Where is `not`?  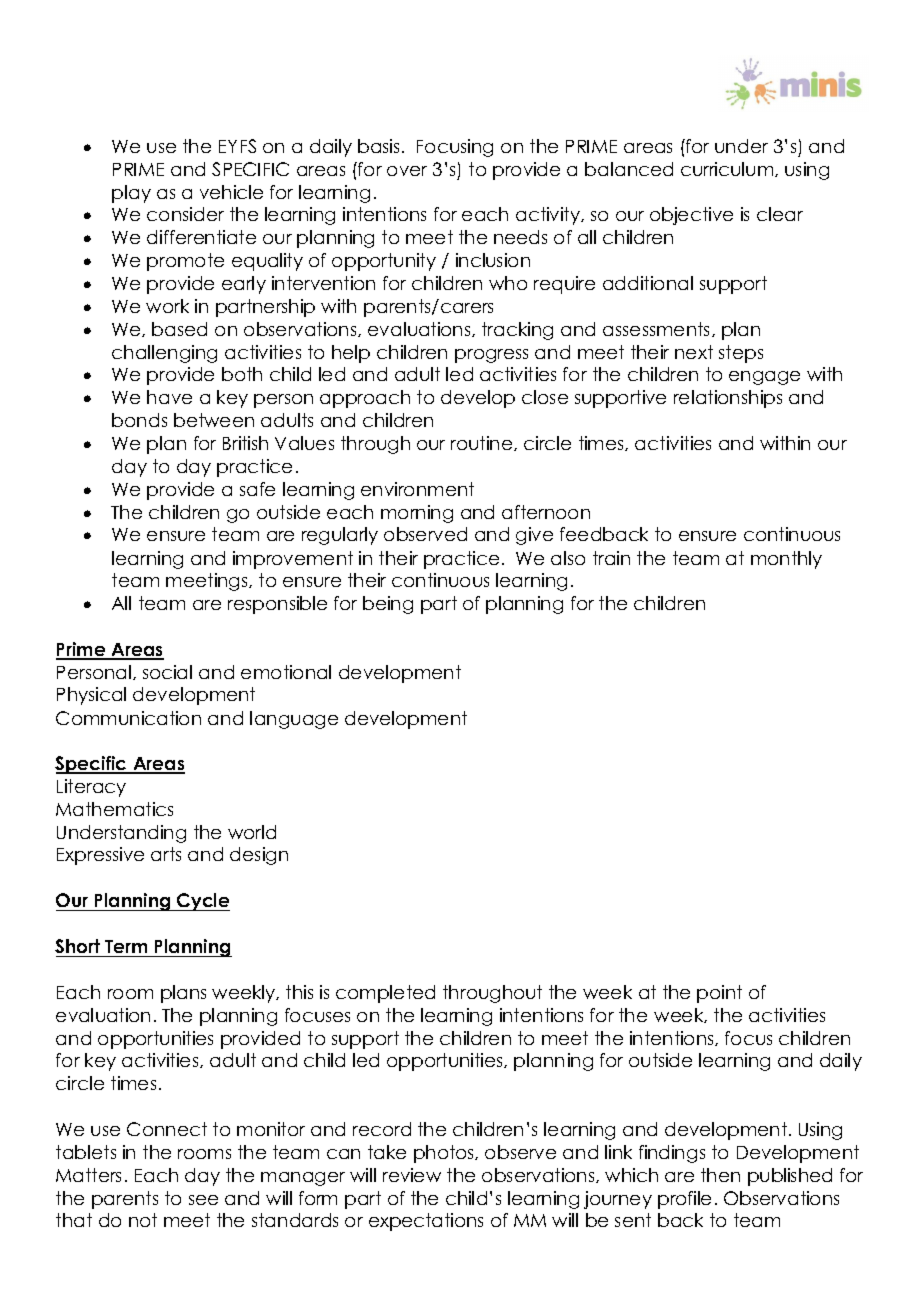
not is located at coordinates (143, 1220).
